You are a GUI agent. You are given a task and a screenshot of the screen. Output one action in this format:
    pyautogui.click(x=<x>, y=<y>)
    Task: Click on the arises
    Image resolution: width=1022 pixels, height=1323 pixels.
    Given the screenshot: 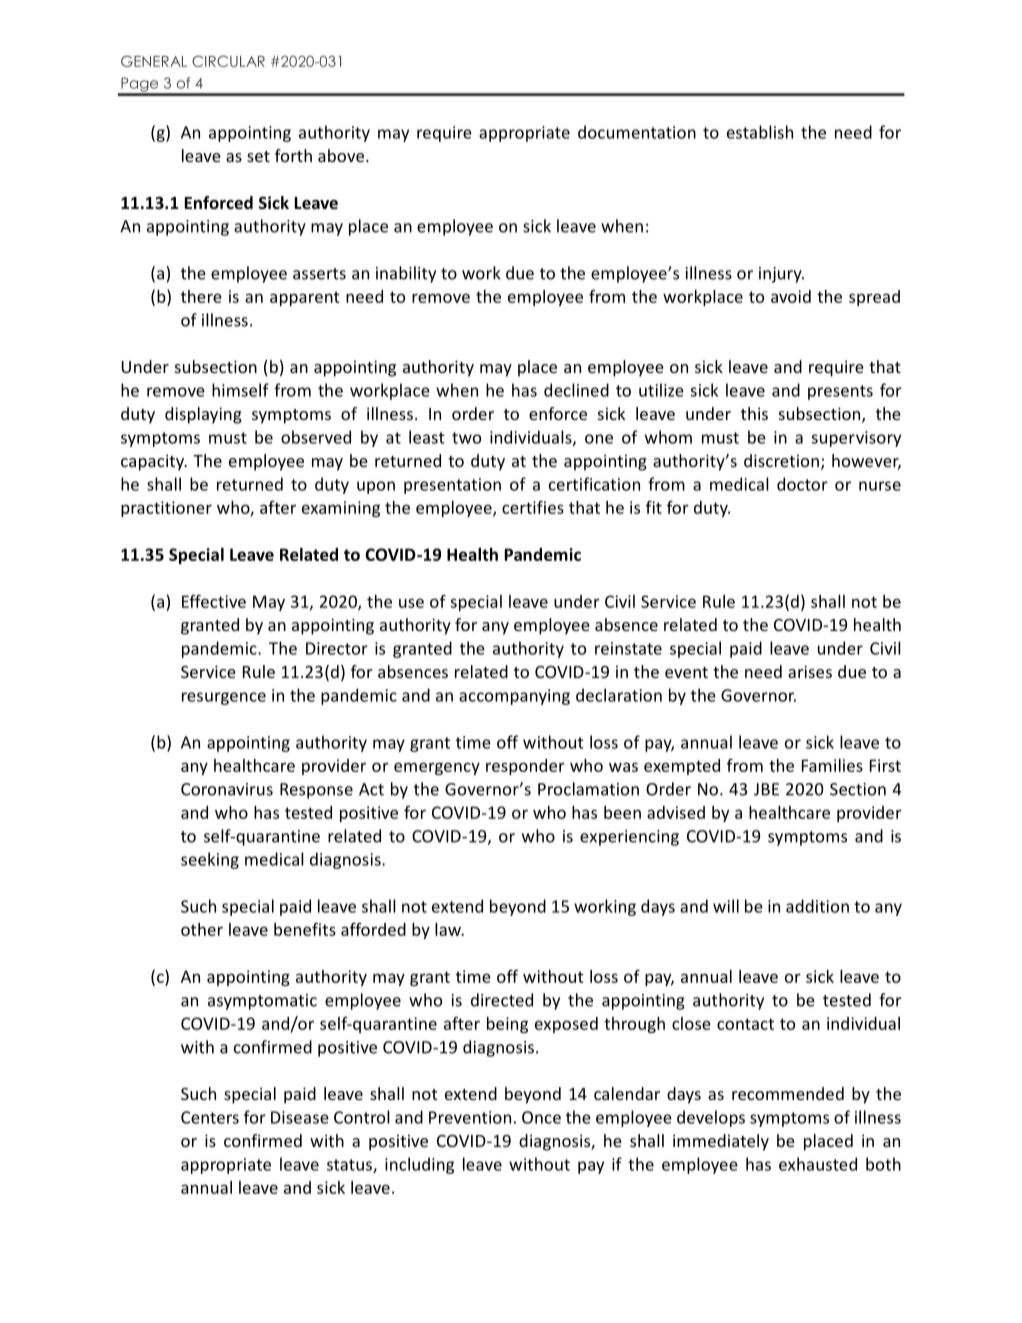 What is the action you would take?
    pyautogui.click(x=810, y=671)
